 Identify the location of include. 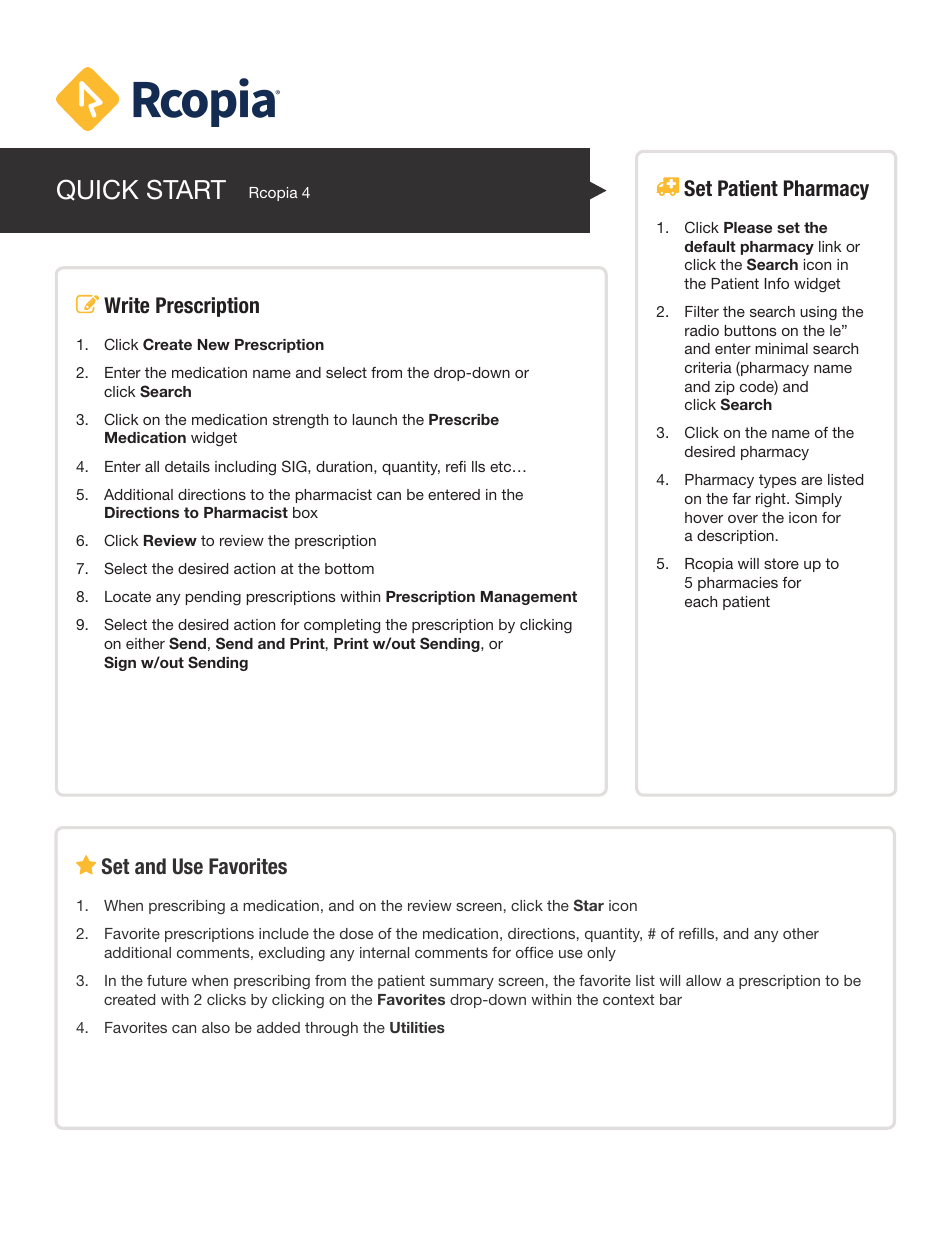
(284, 933).
